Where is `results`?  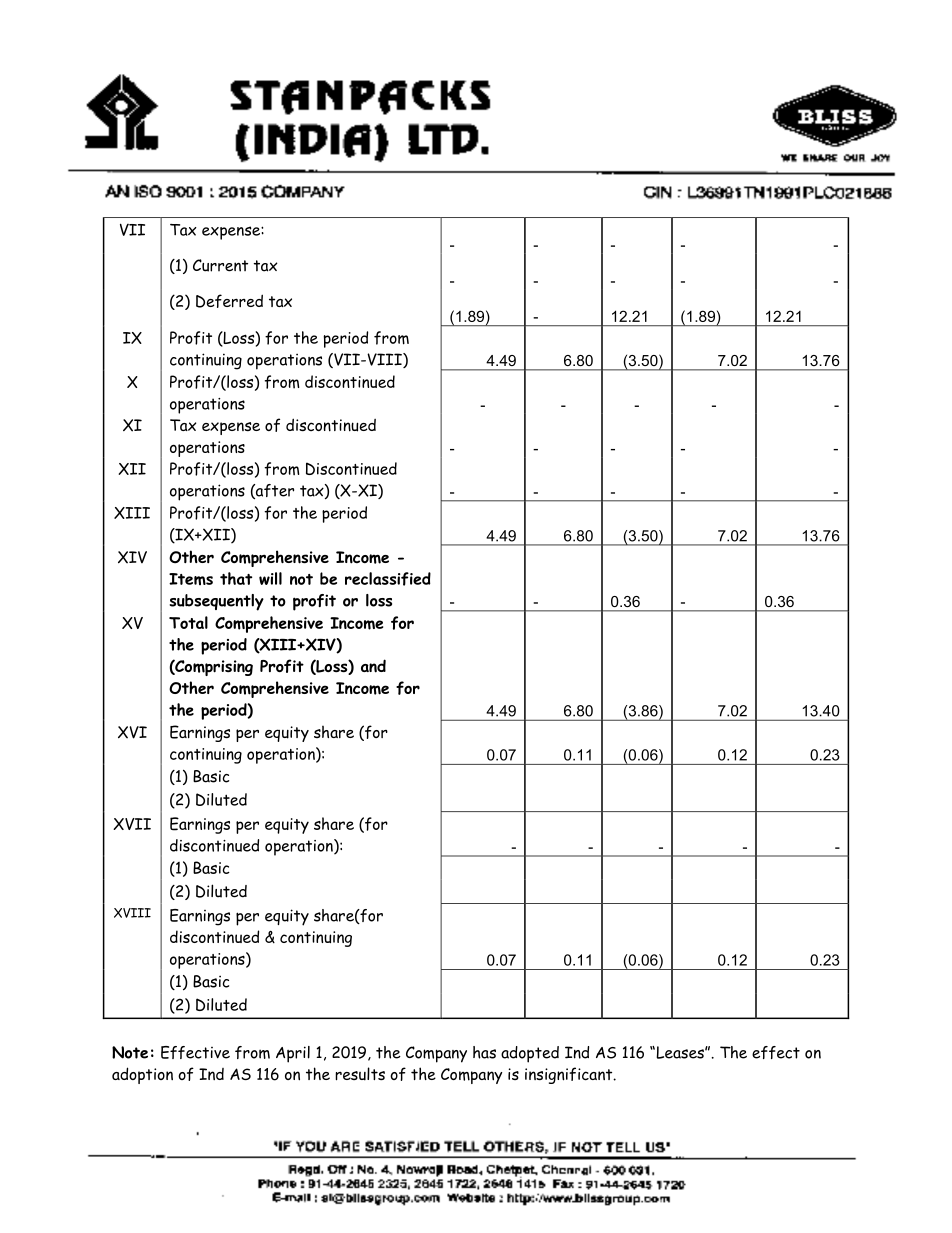 results is located at coordinates (360, 1074).
